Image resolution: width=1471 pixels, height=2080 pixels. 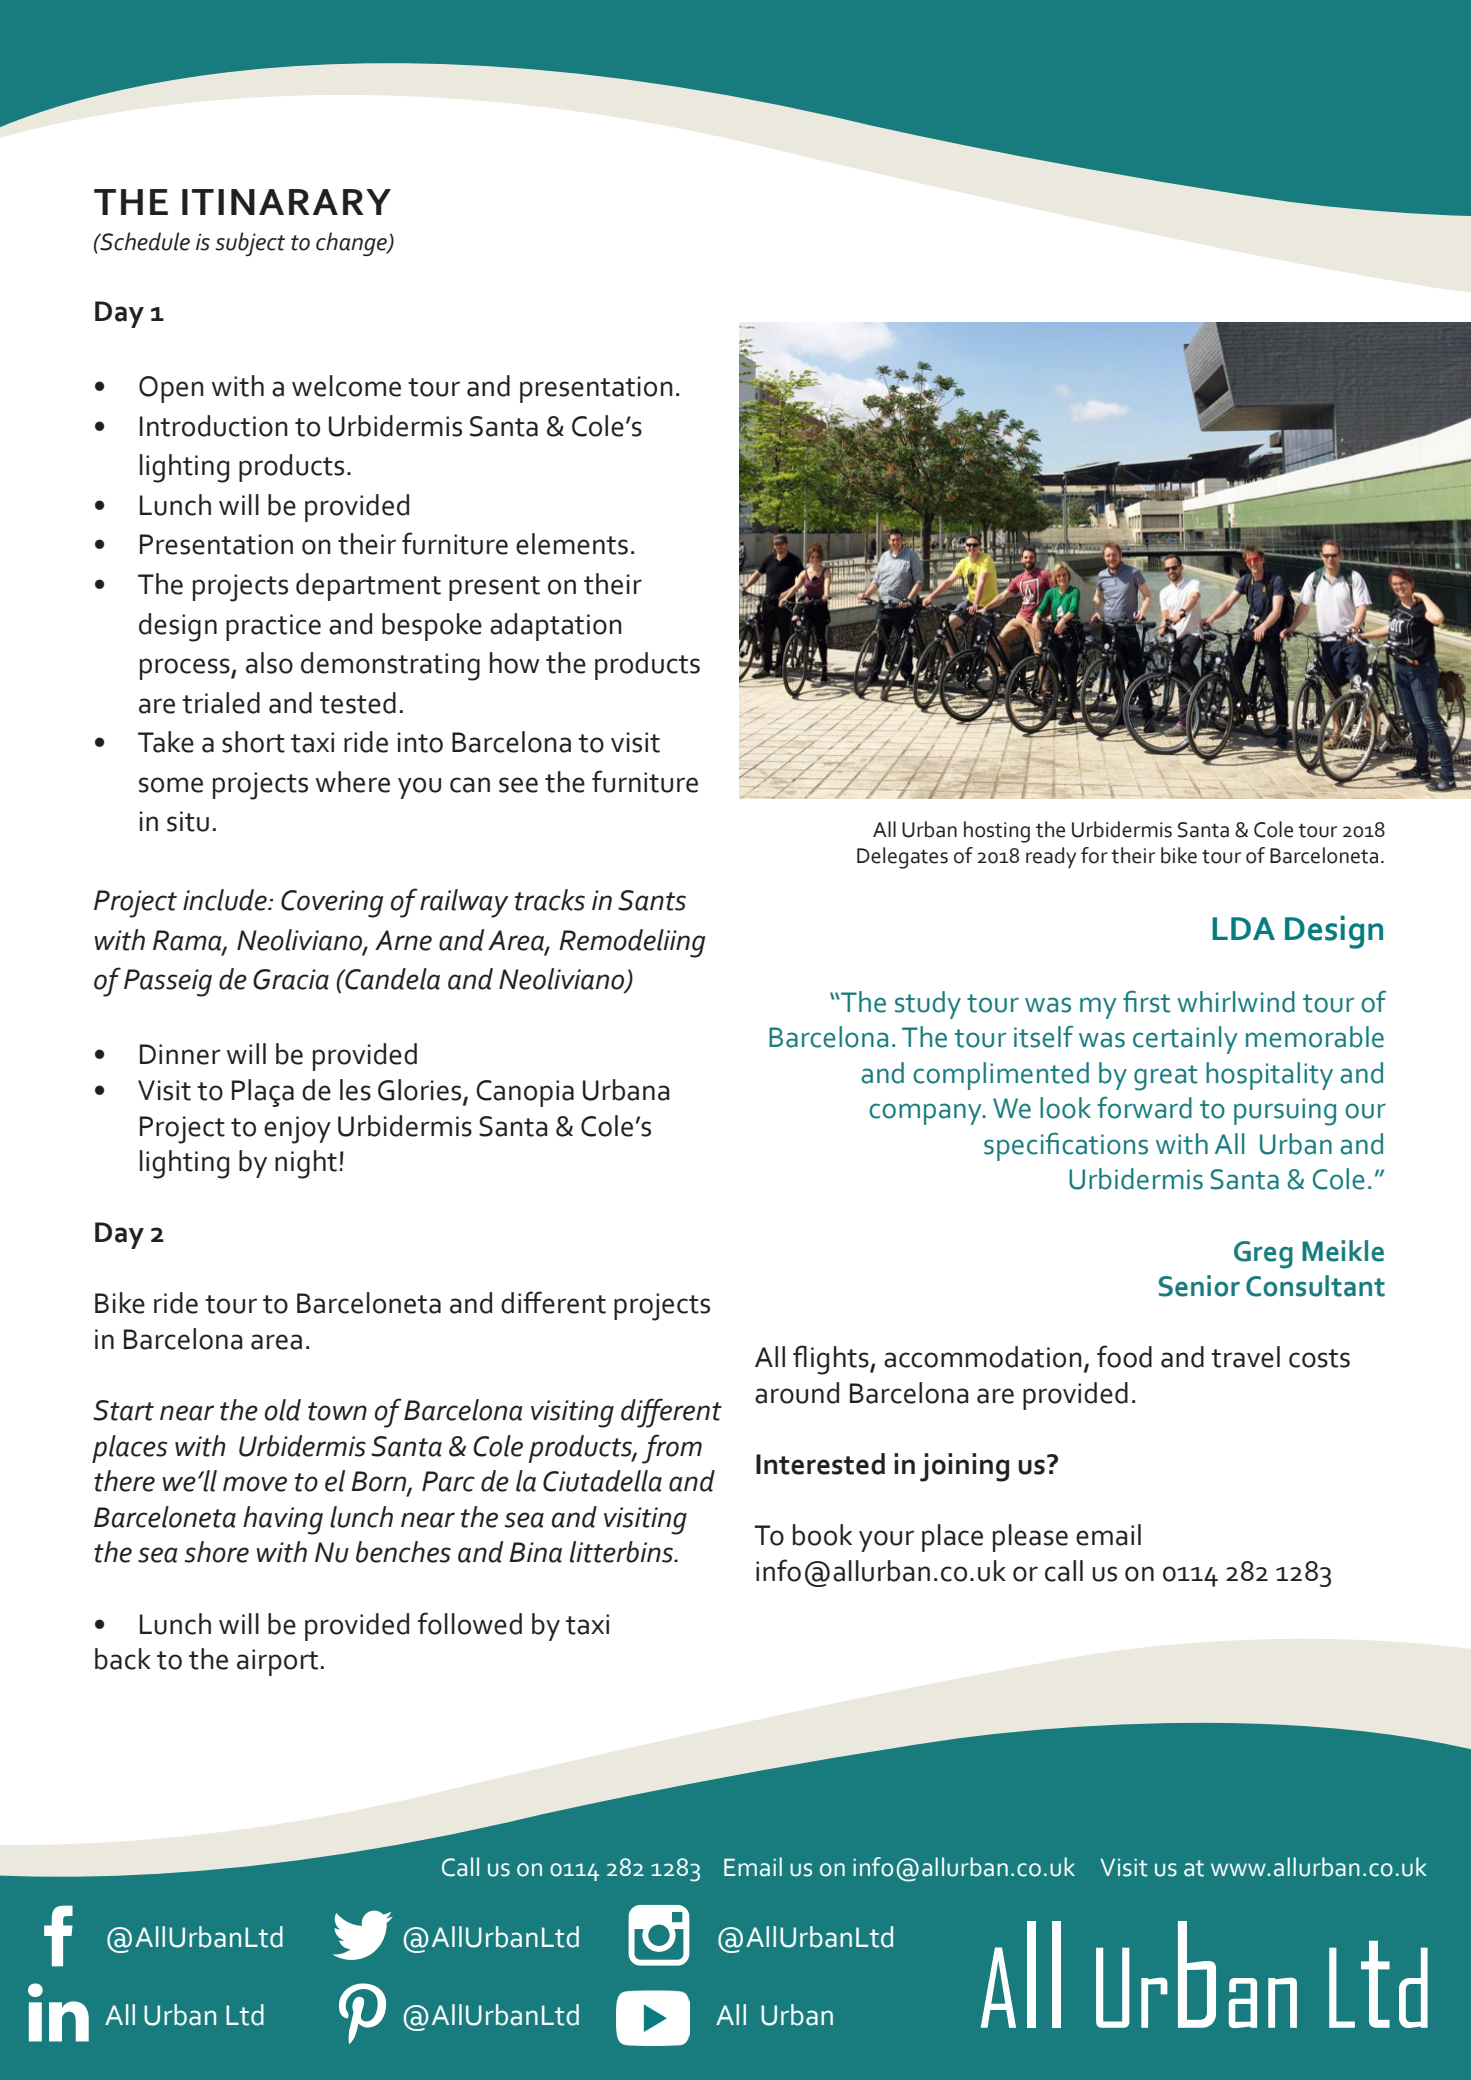 I want to click on around, so click(x=797, y=1393).
